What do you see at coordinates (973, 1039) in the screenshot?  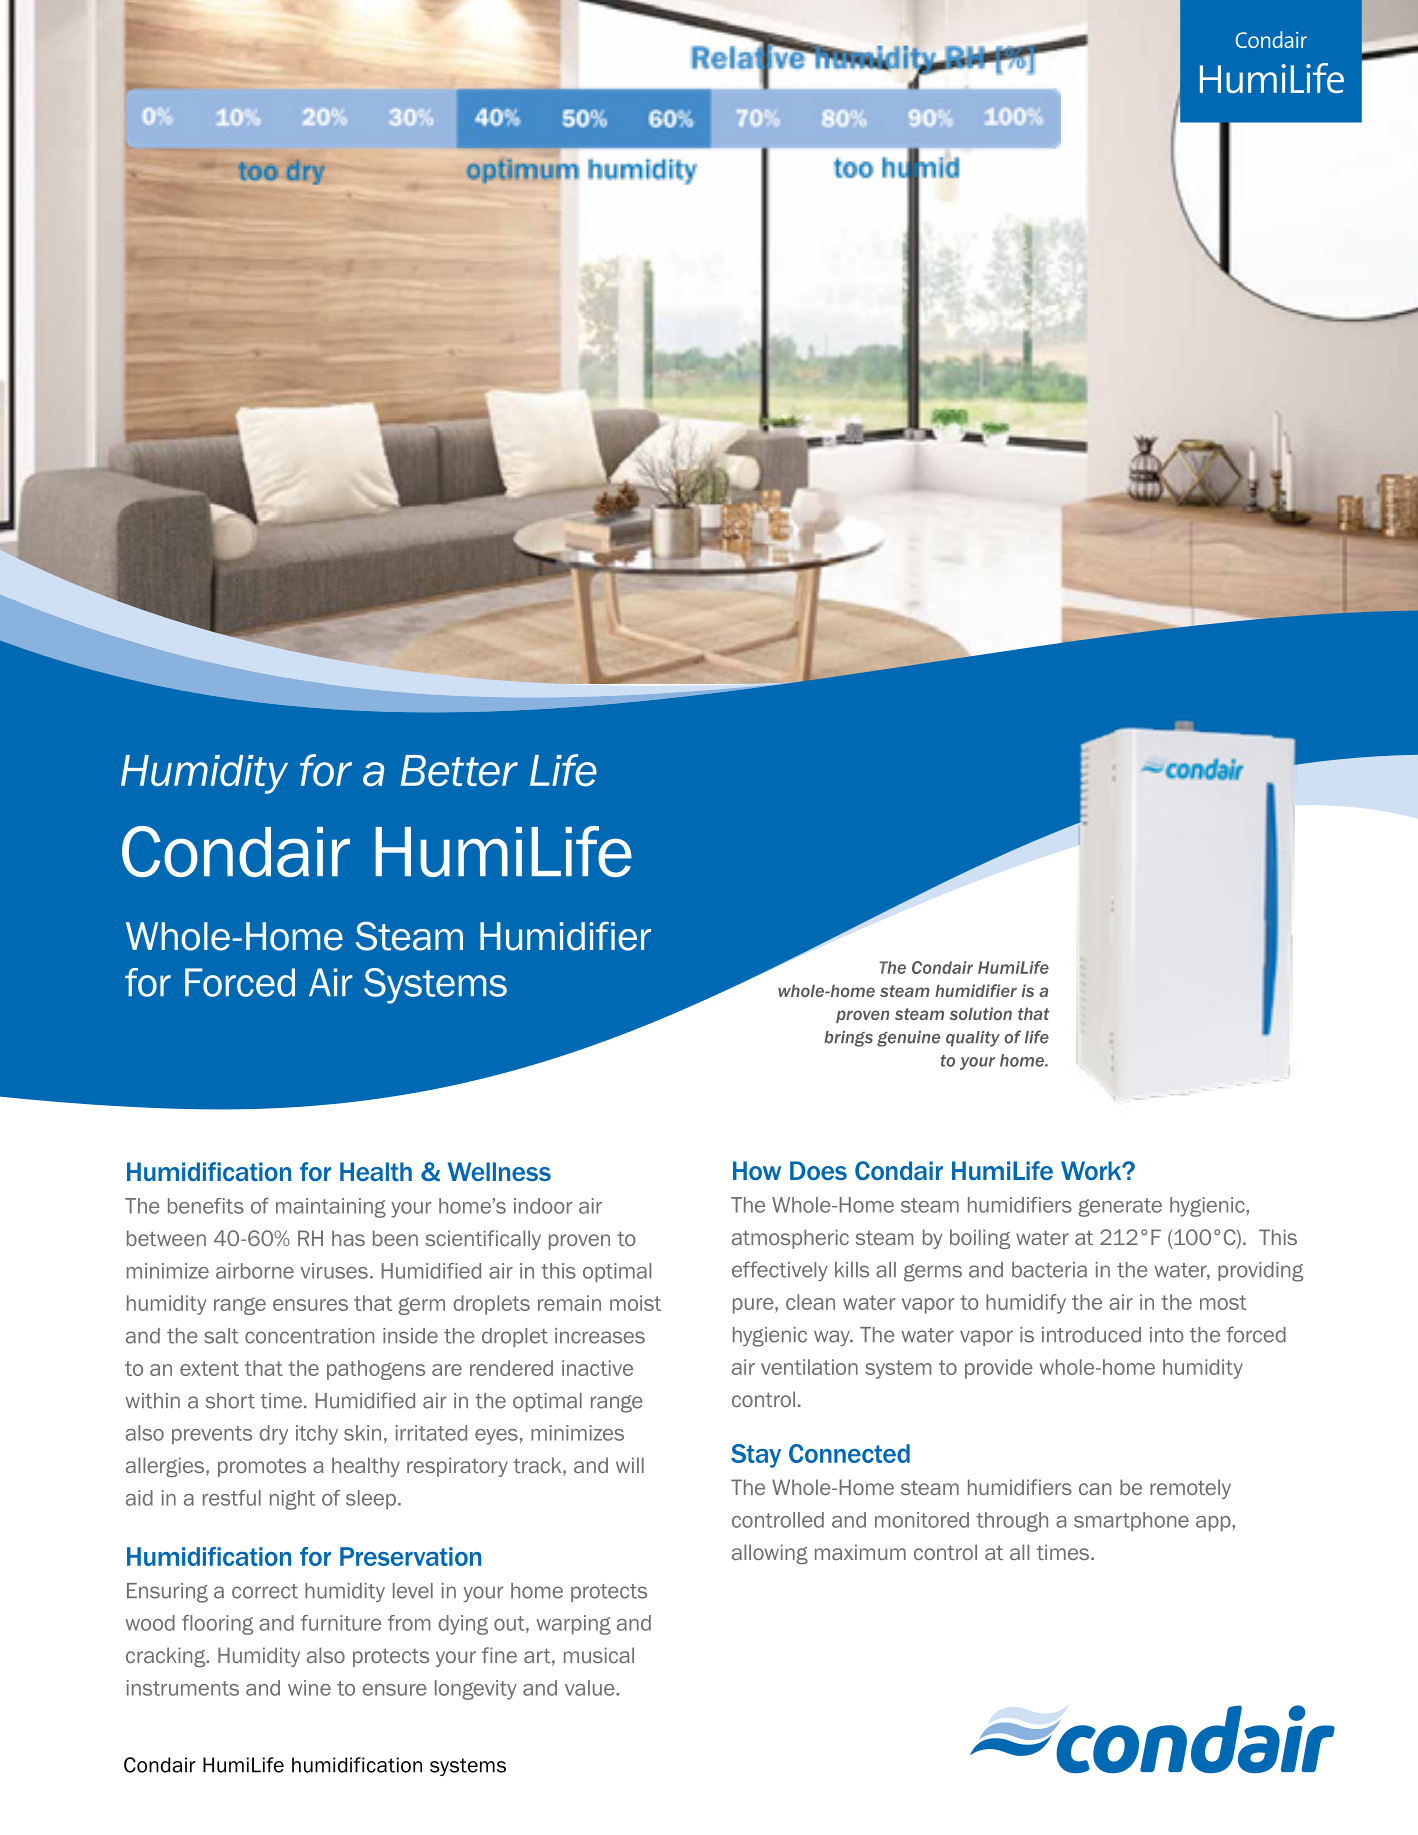 I see `quality` at bounding box center [973, 1039].
